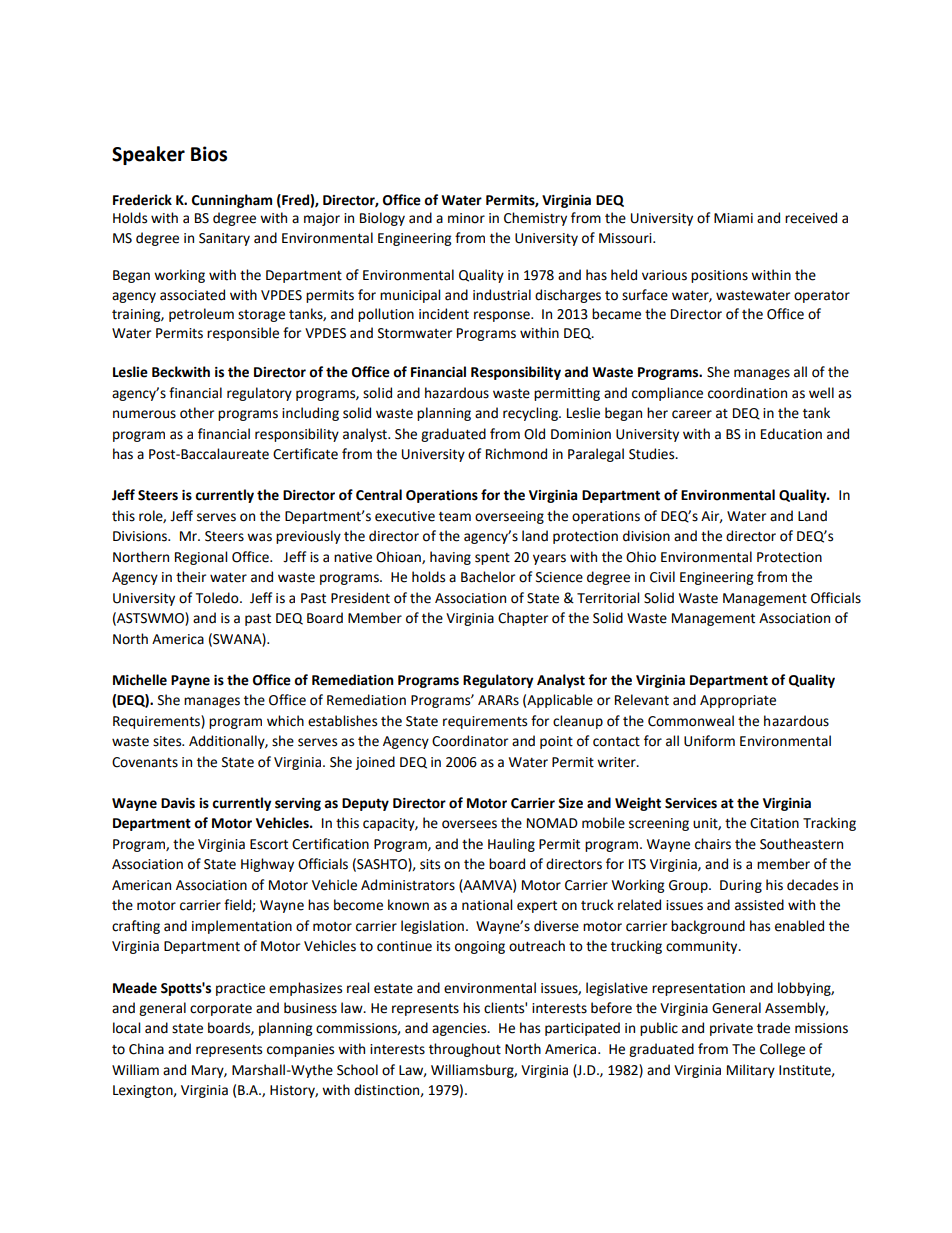  Describe the element at coordinates (469, 824) in the document. I see `oversees` at that location.
